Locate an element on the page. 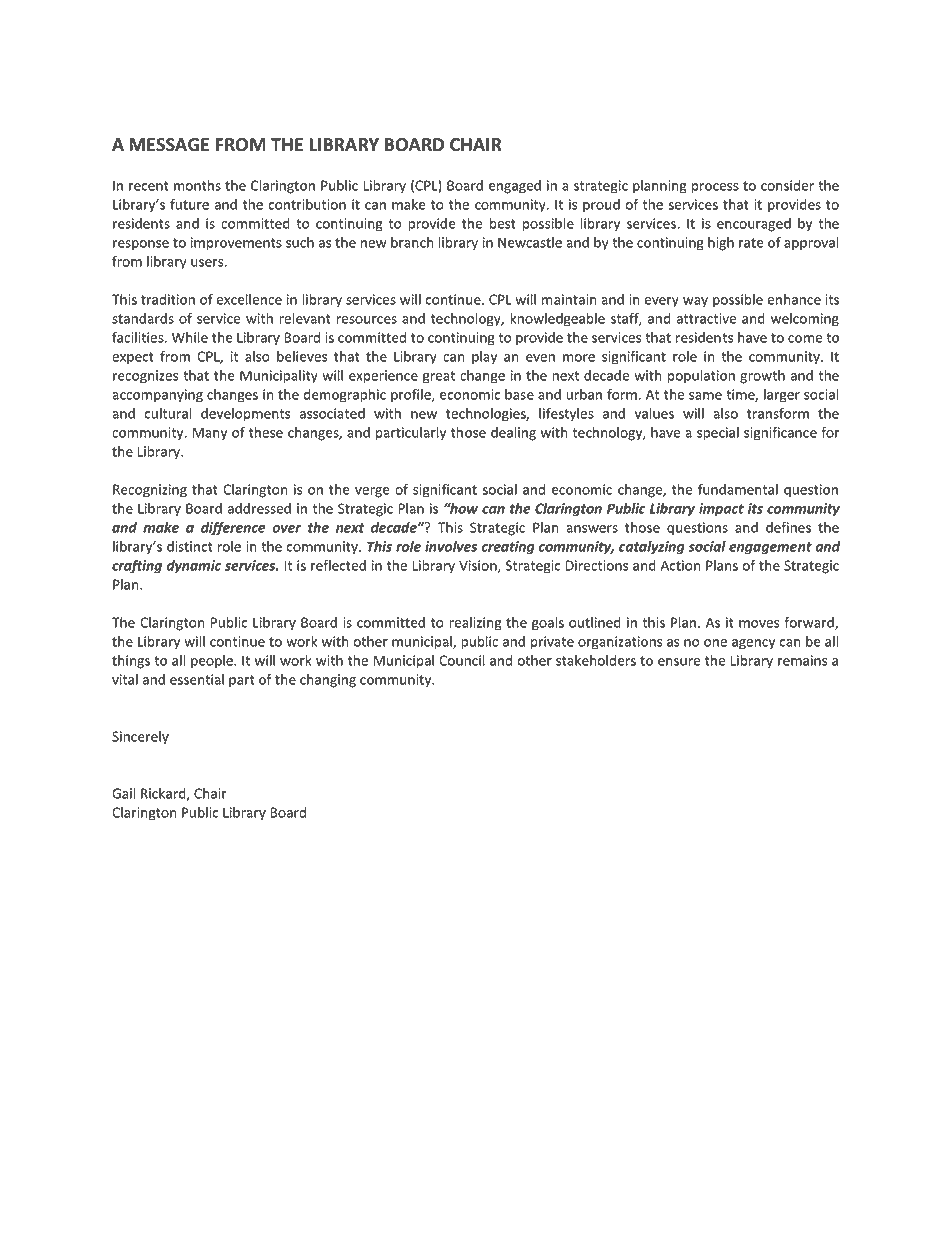 The width and height of the document is (952, 1233). engaged is located at coordinates (515, 187).
